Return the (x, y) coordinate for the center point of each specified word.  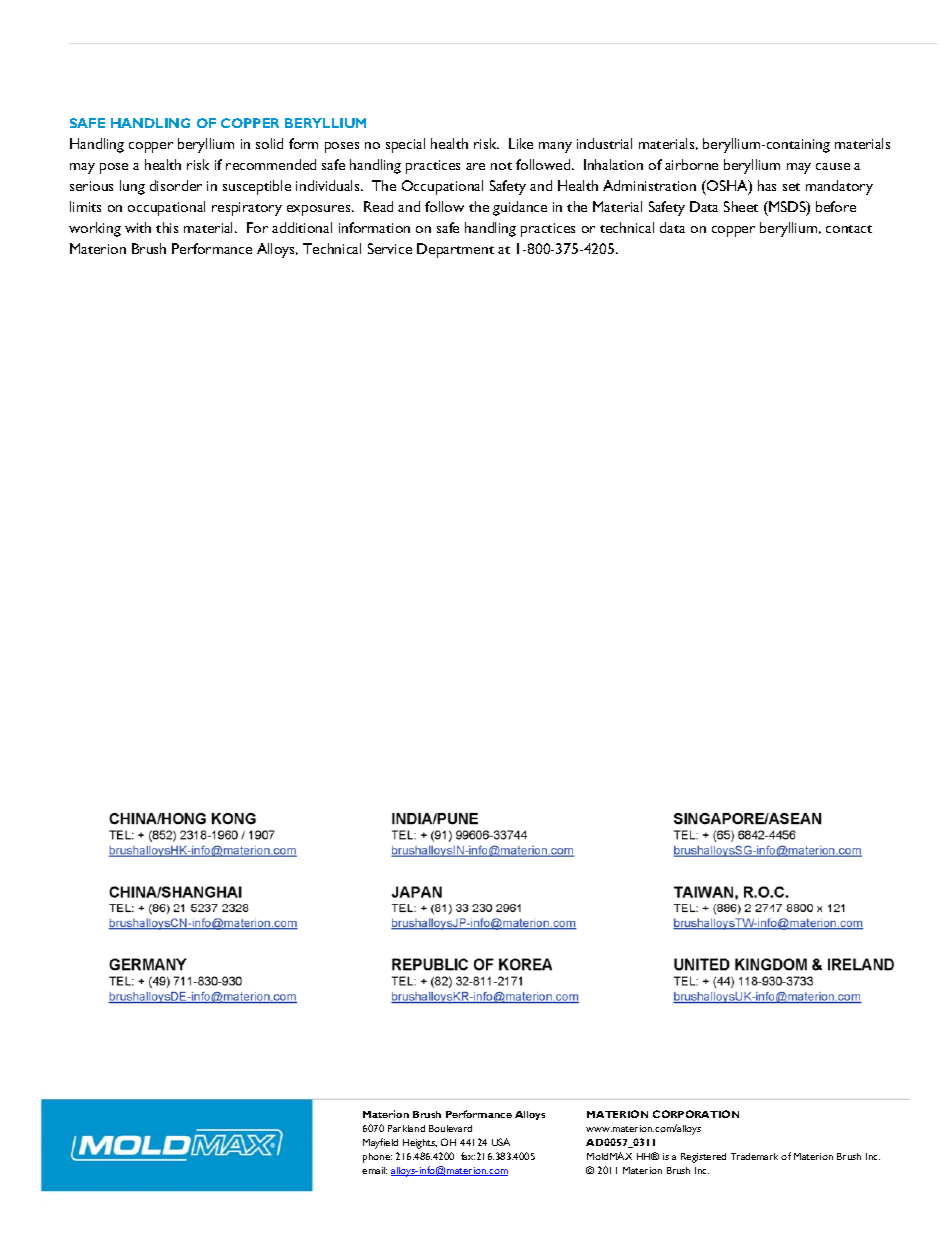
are (475, 166)
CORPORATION (696, 1114)
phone (377, 1158)
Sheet (741, 206)
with (138, 227)
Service (390, 248)
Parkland (406, 1128)
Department (455, 250)
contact (849, 229)
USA (501, 1142)
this (167, 227)
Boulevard (450, 1128)
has (767, 185)
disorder (176, 185)
